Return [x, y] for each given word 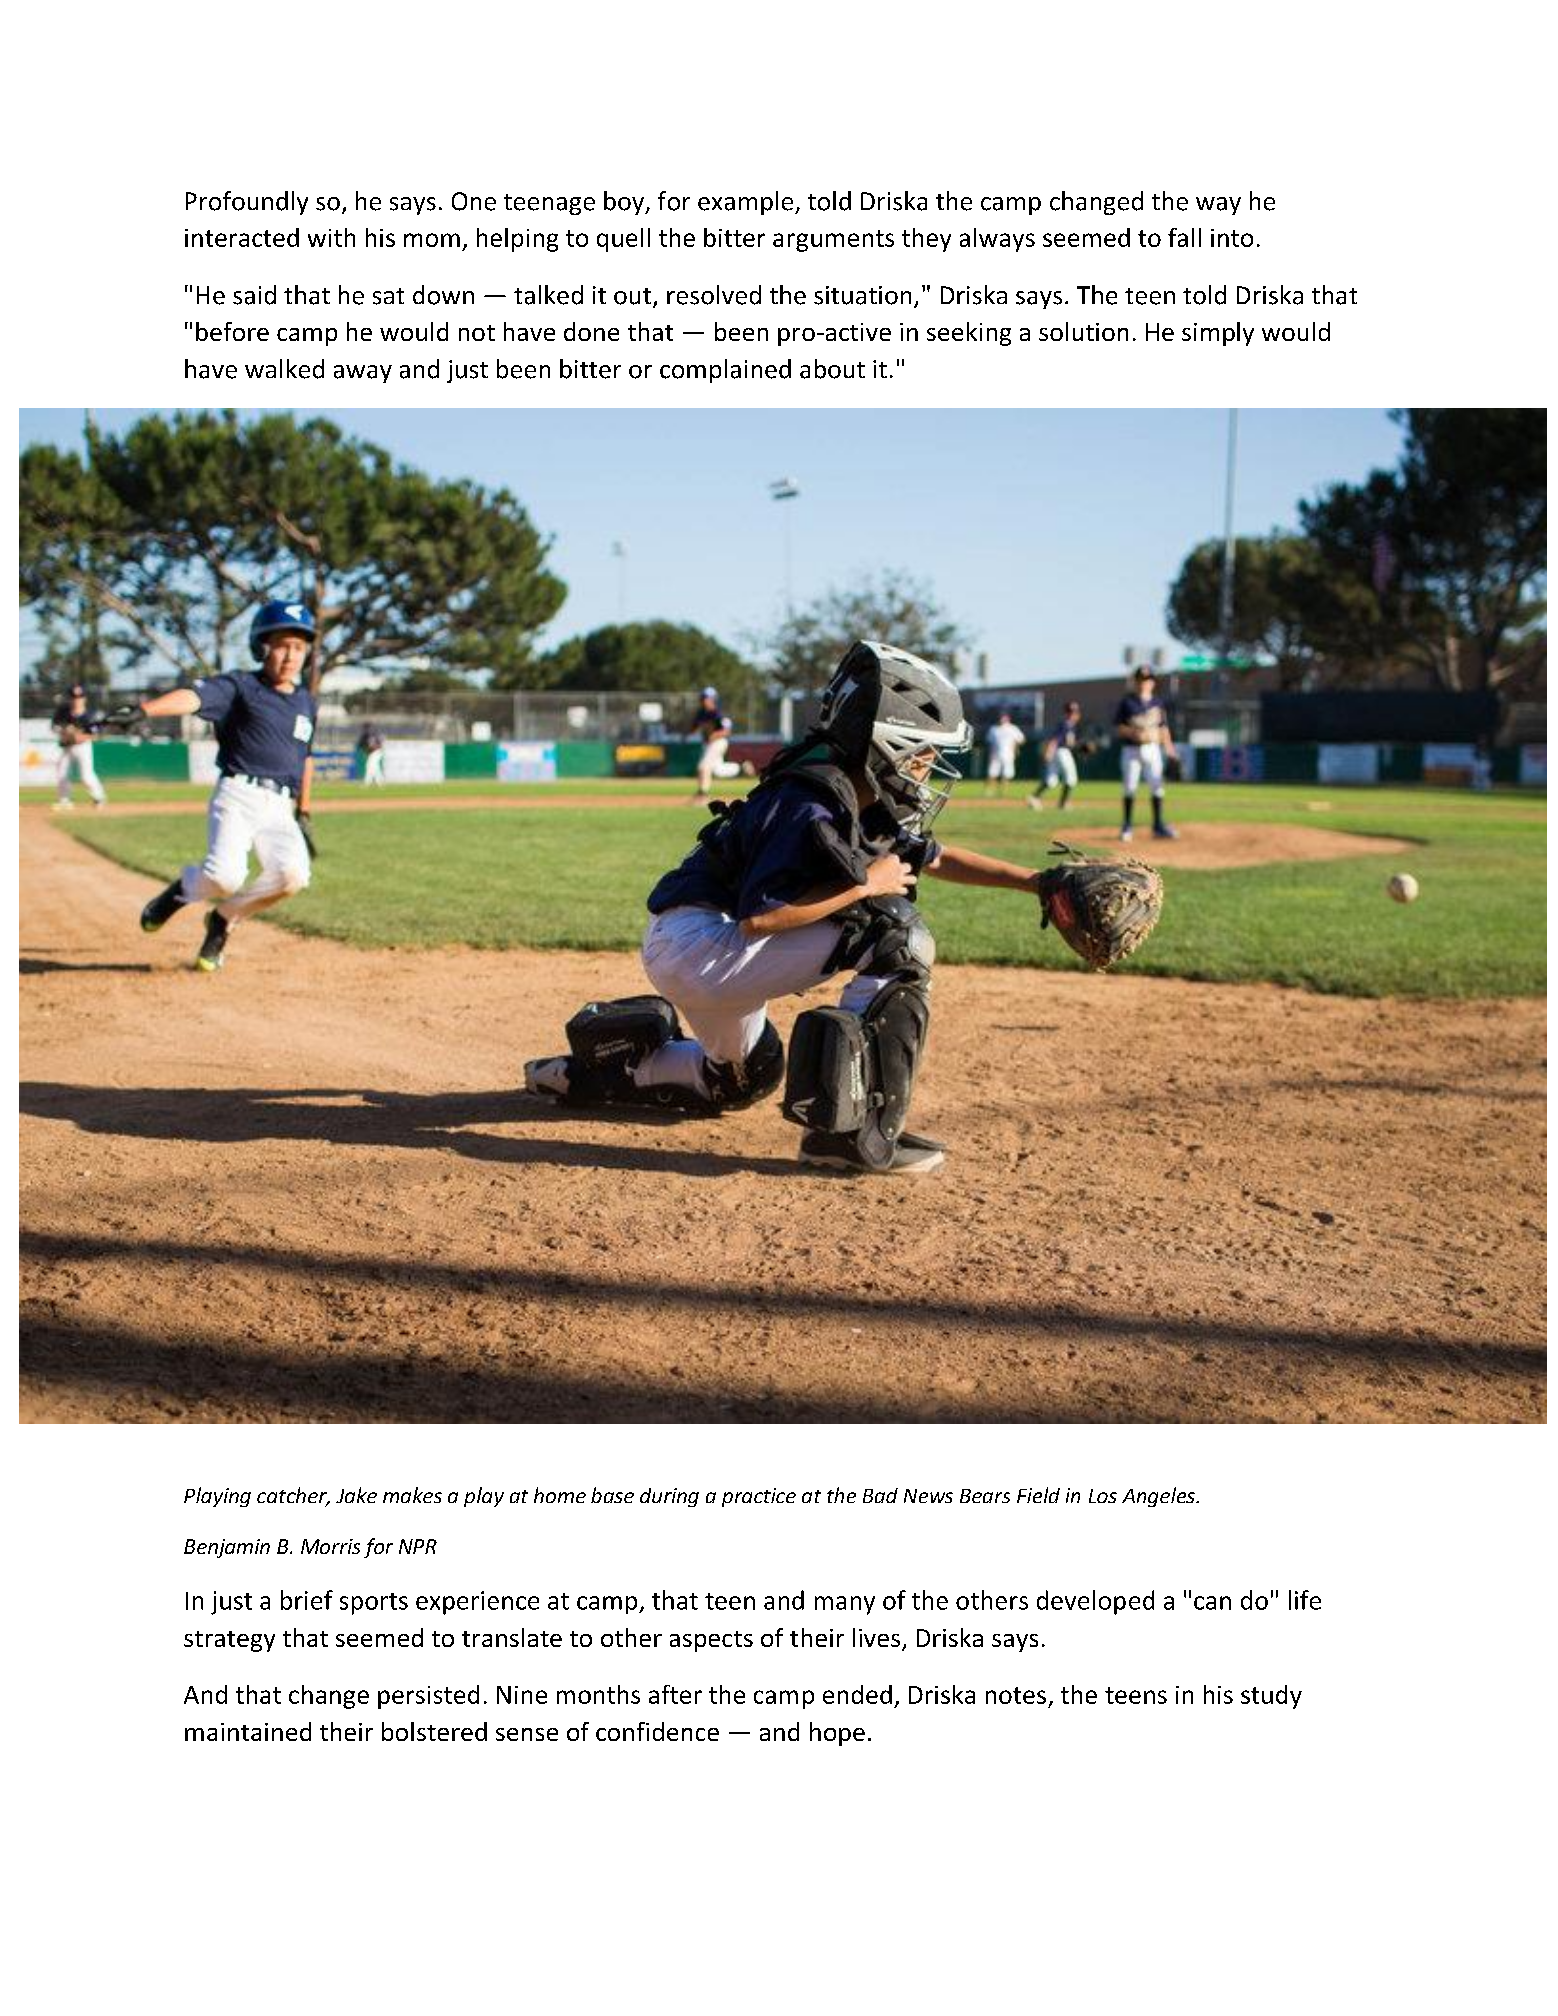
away [363, 374]
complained [725, 371]
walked [284, 369]
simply [1218, 334]
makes [412, 1495]
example [747, 203]
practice [759, 1497]
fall [1184, 237]
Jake [356, 1495]
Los [1103, 1496]
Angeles [1159, 1497]
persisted [428, 1697]
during [669, 1497]
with [331, 237]
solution [1083, 331]
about [832, 369]
